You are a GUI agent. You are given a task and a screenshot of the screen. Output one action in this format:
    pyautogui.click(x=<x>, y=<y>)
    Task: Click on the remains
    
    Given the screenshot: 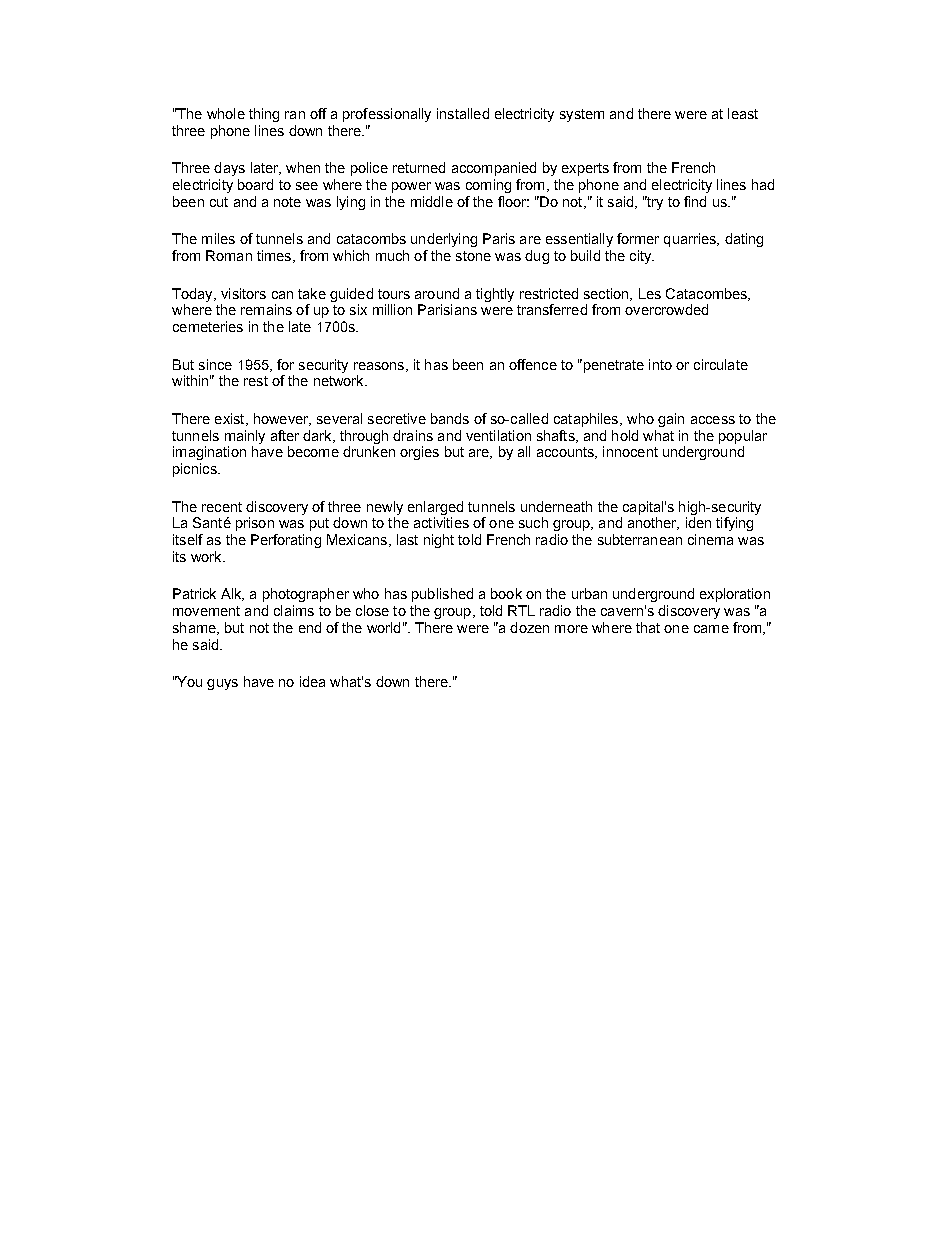 What is the action you would take?
    pyautogui.click(x=266, y=309)
